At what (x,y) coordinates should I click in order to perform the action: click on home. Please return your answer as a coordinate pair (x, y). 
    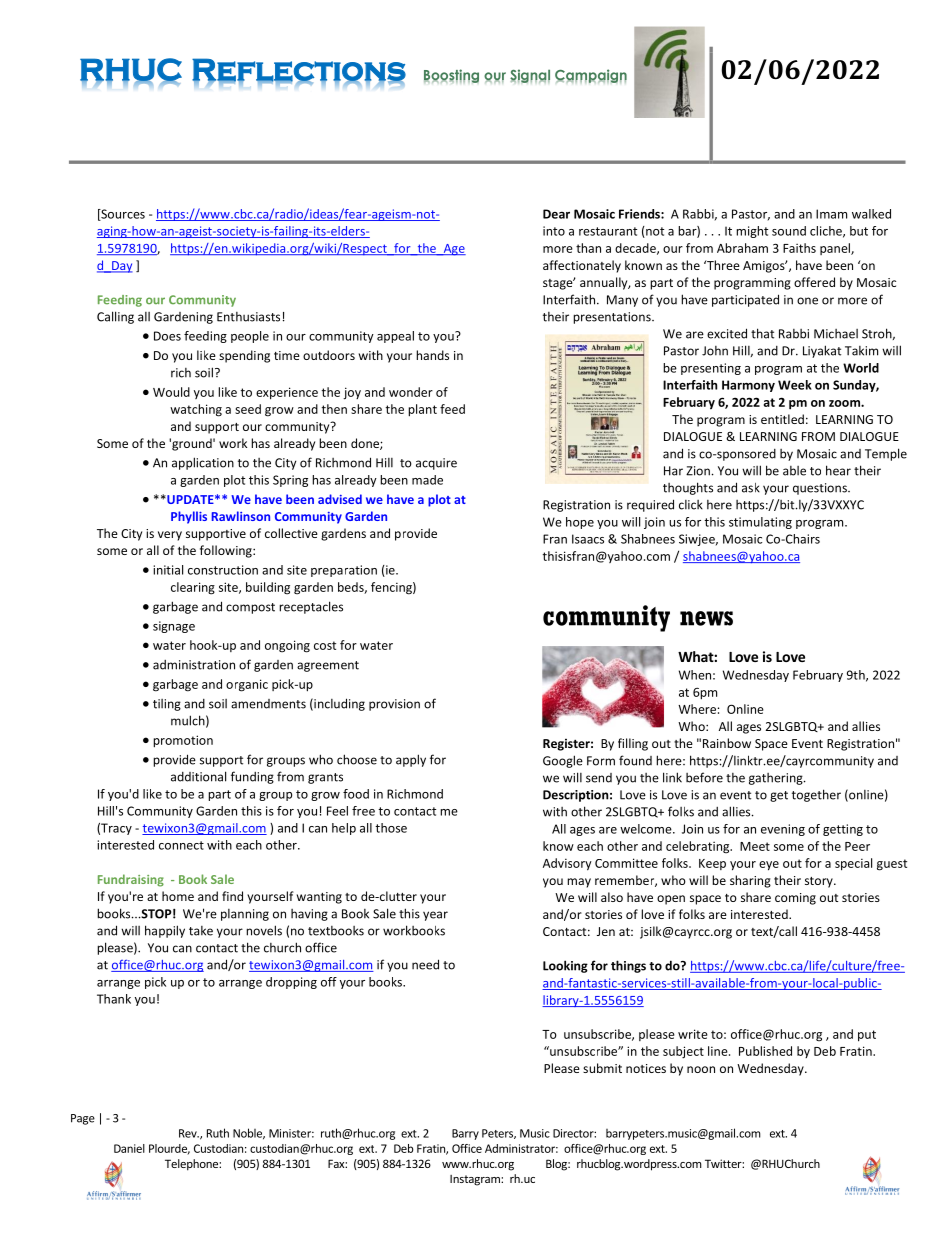
    Looking at the image, I should click on (178, 896).
